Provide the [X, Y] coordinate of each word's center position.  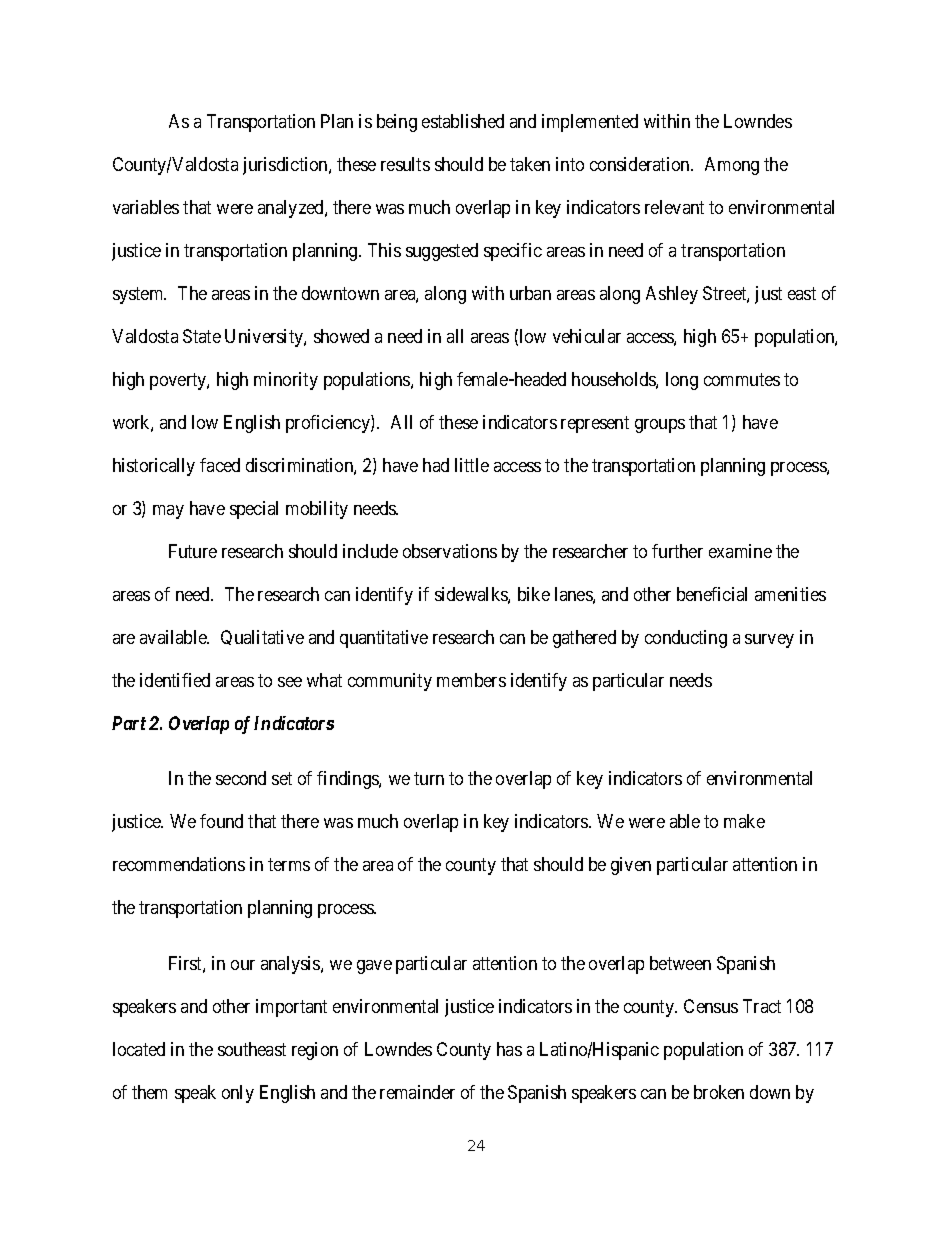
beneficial [712, 594]
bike [534, 594]
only [238, 1094]
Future [193, 551]
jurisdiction [286, 166]
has [509, 1049]
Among [732, 166]
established [463, 121]
